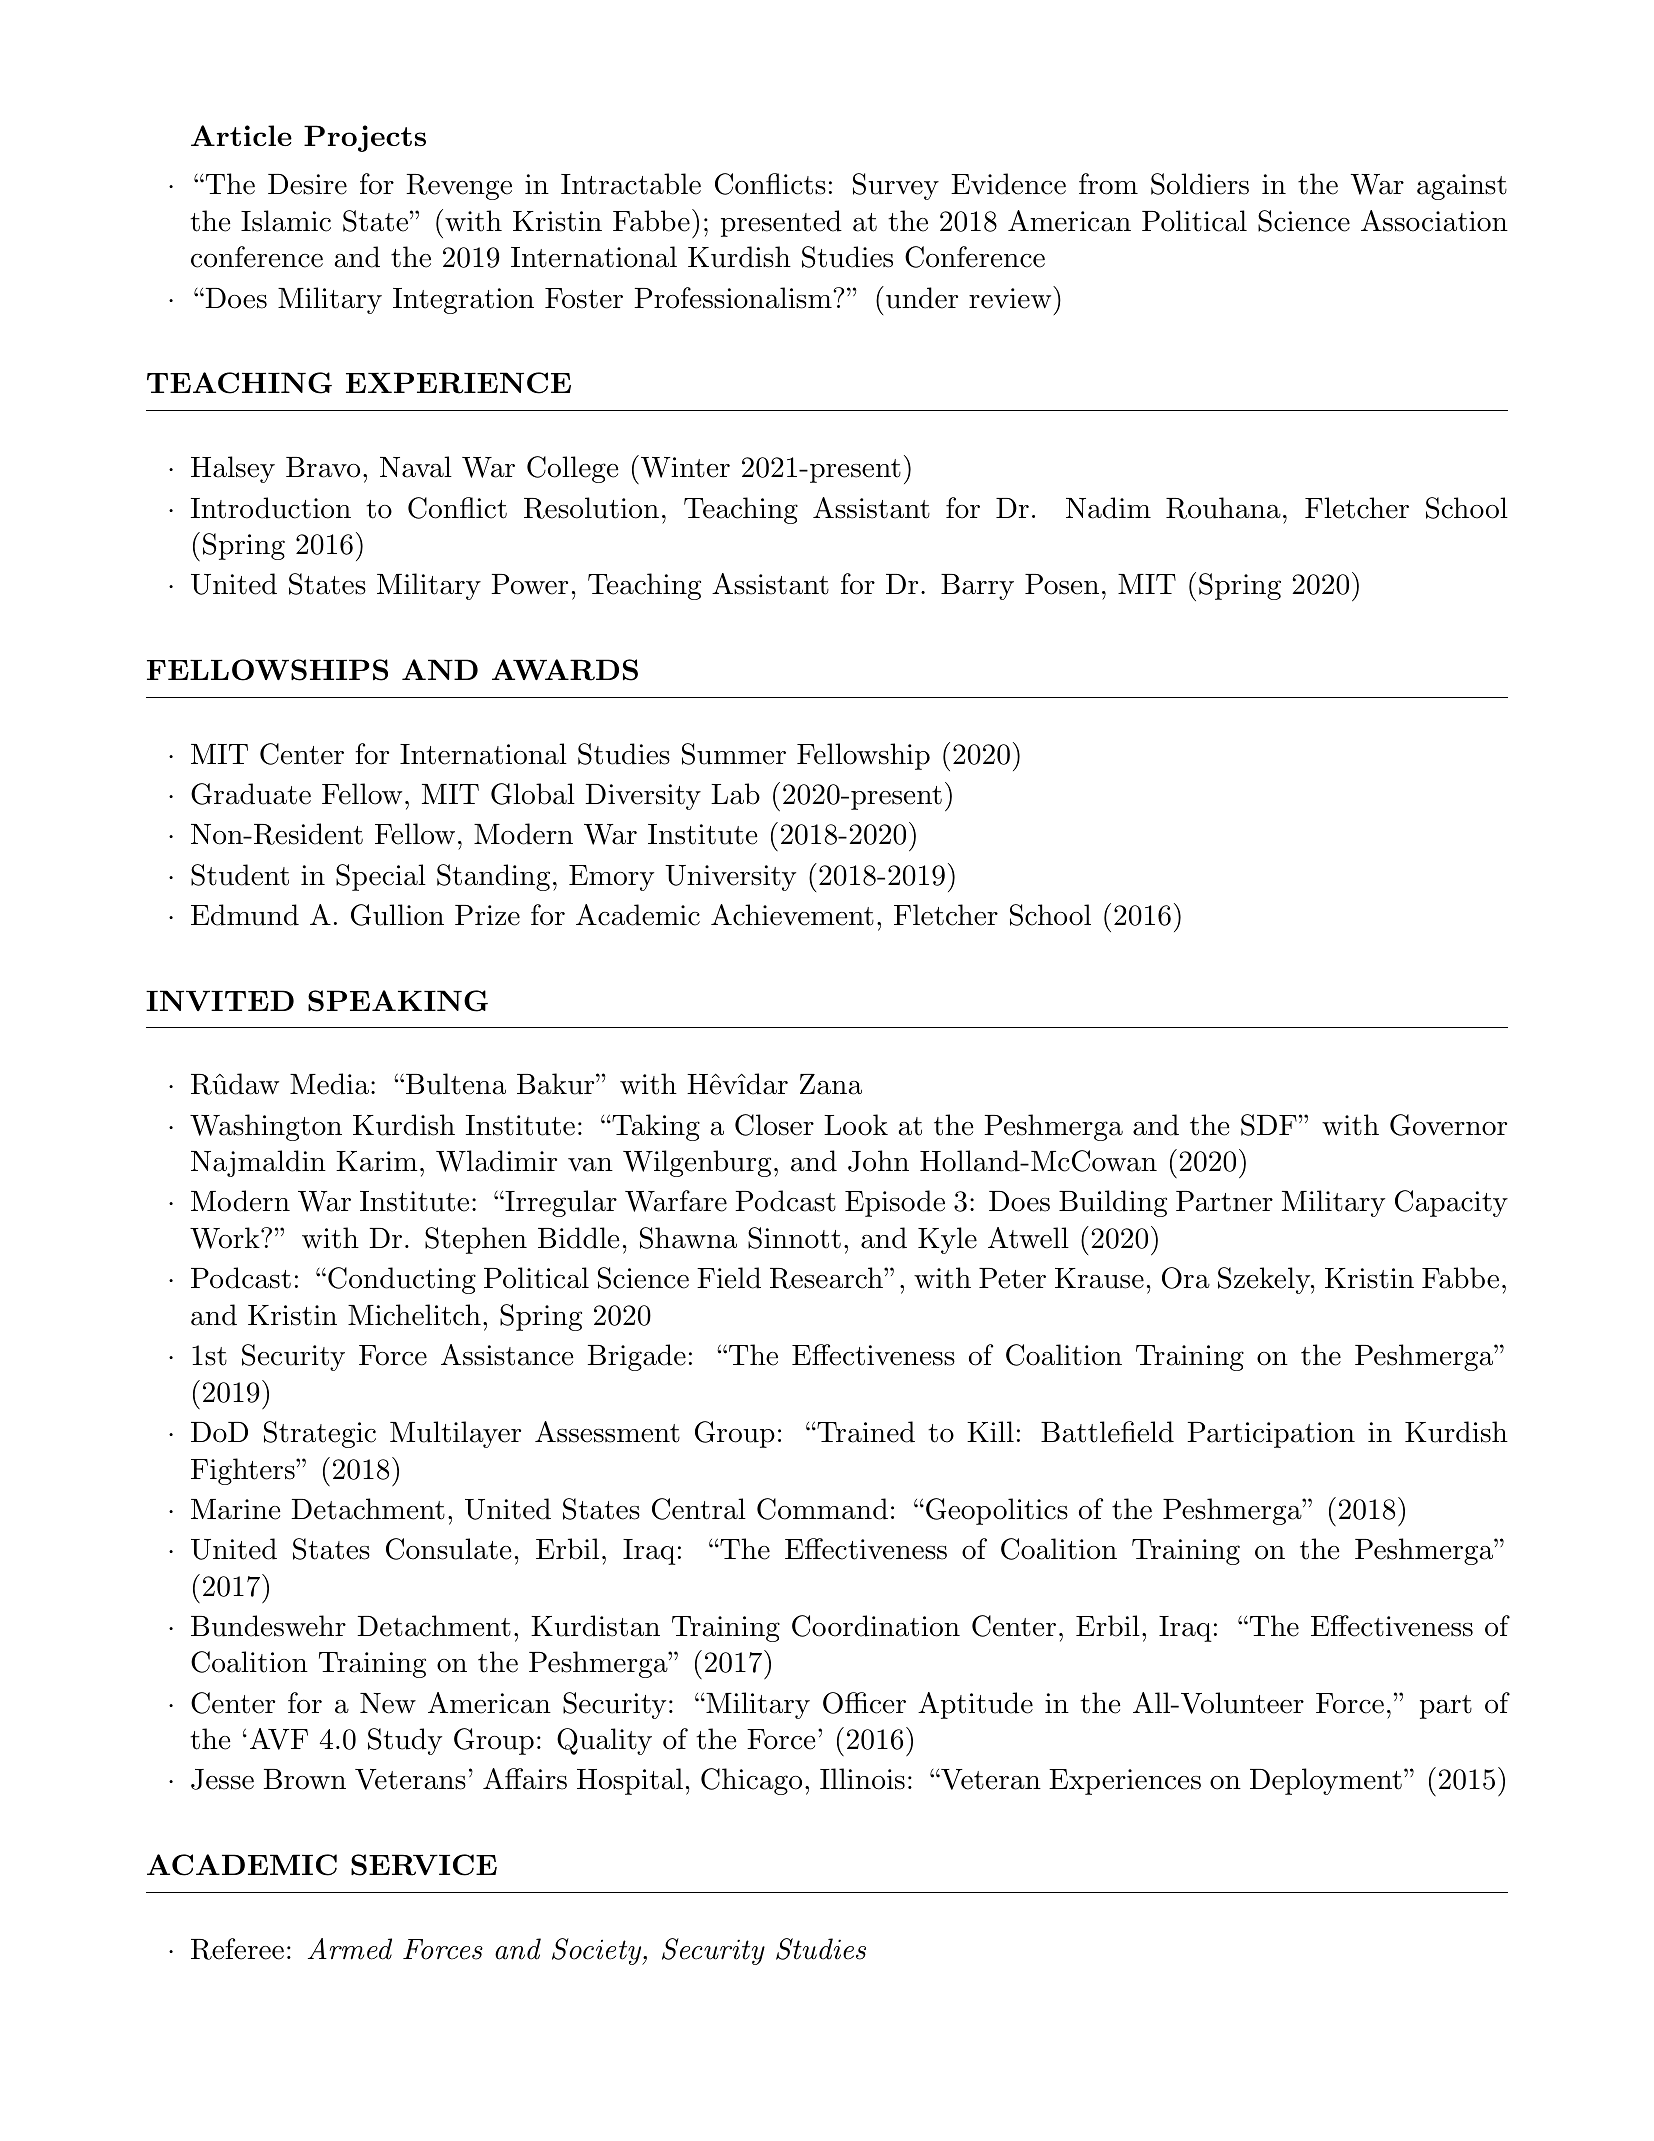 The image size is (1654, 2141). What do you see at coordinates (1200, 184) in the screenshot?
I see `Soldiers` at bounding box center [1200, 184].
